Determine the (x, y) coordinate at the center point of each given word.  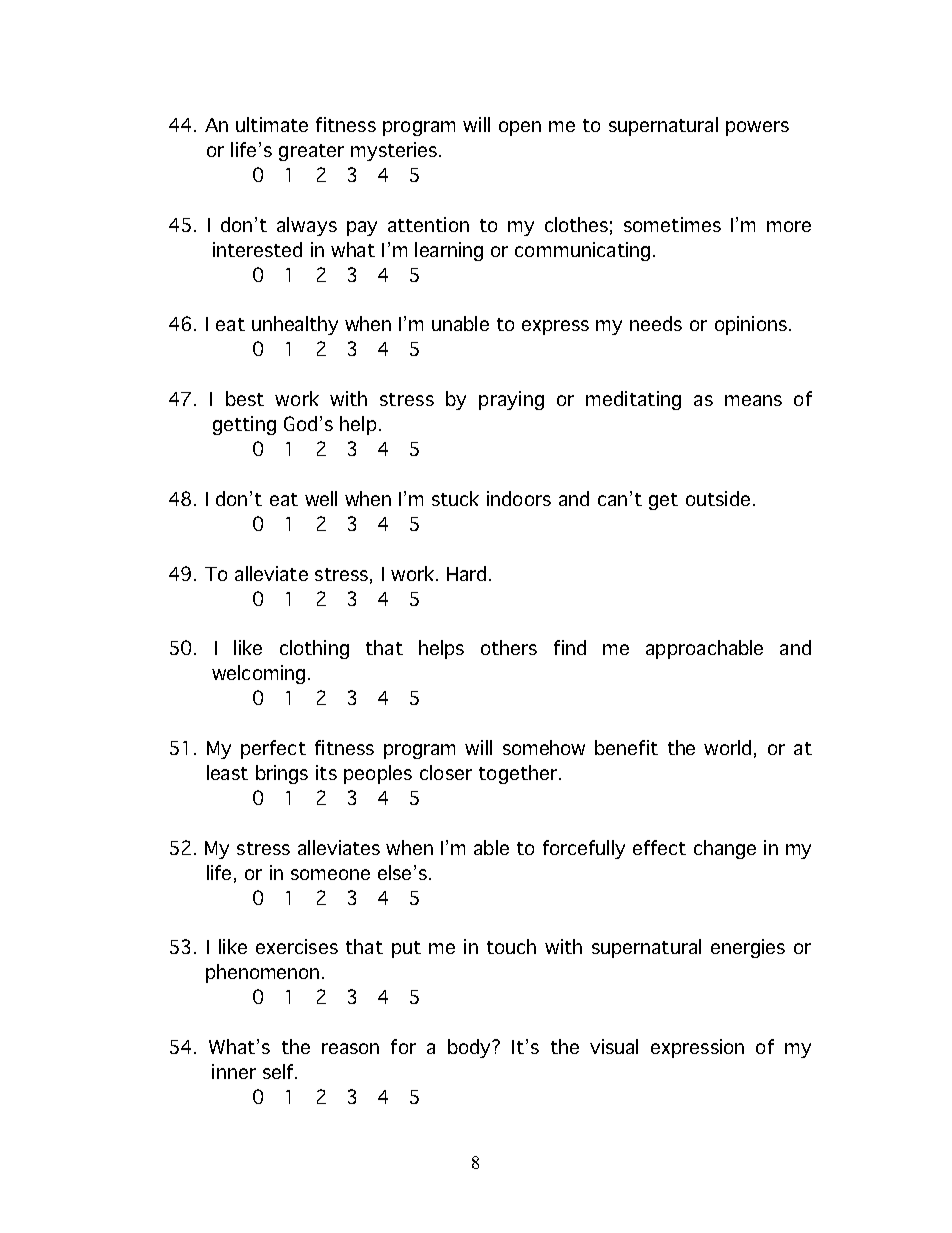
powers (757, 128)
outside (718, 498)
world (727, 747)
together (518, 774)
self (279, 1071)
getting (244, 425)
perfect (273, 749)
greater (311, 152)
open (520, 128)
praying (511, 400)
